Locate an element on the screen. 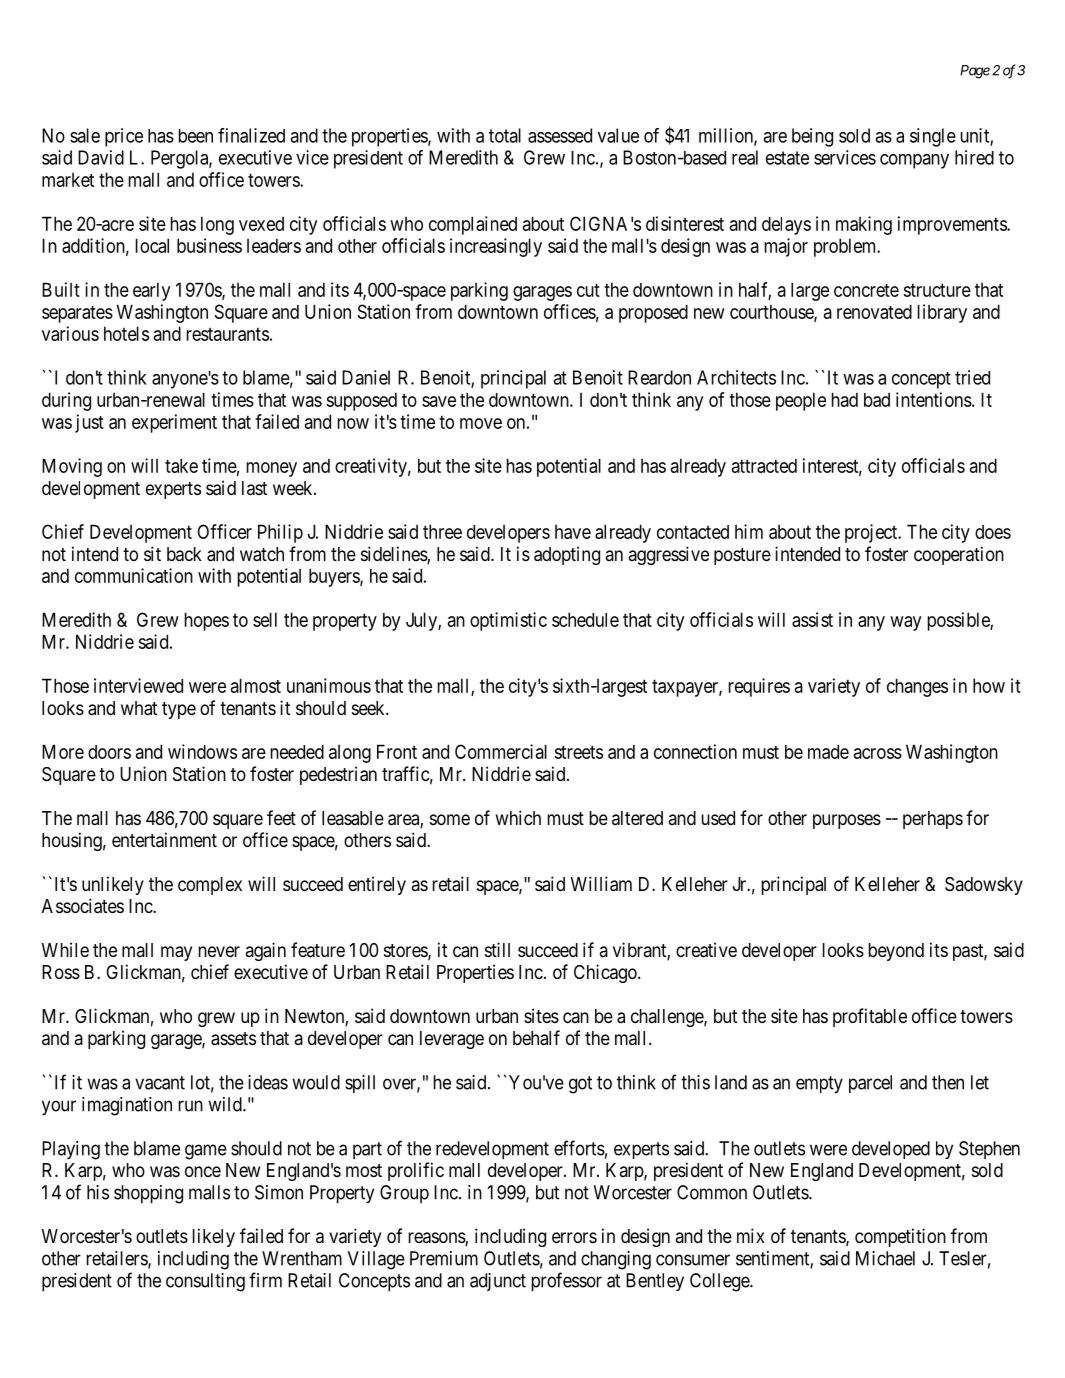  interviewed is located at coordinates (138, 685).
